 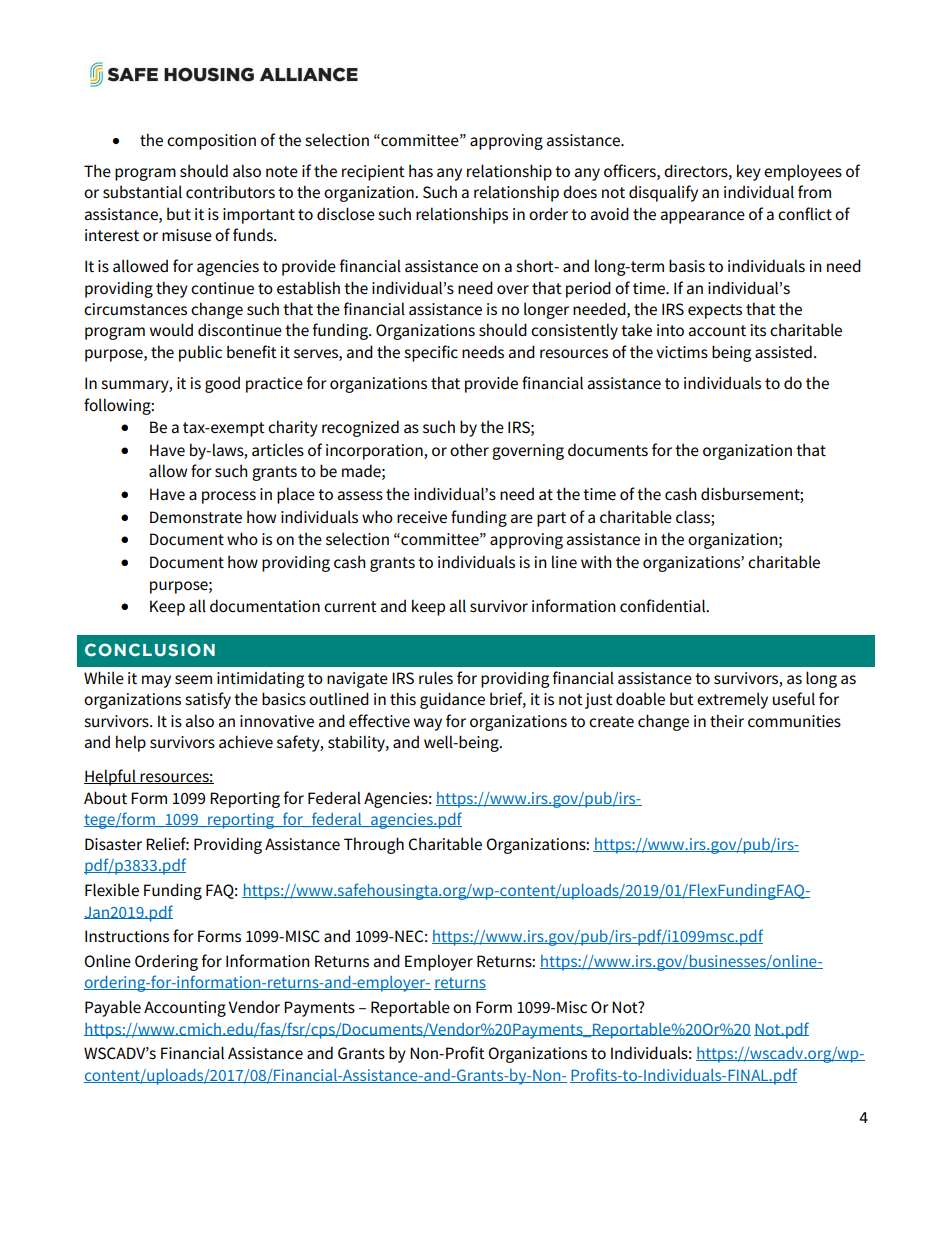 What do you see at coordinates (211, 142) in the screenshot?
I see `composition` at bounding box center [211, 142].
